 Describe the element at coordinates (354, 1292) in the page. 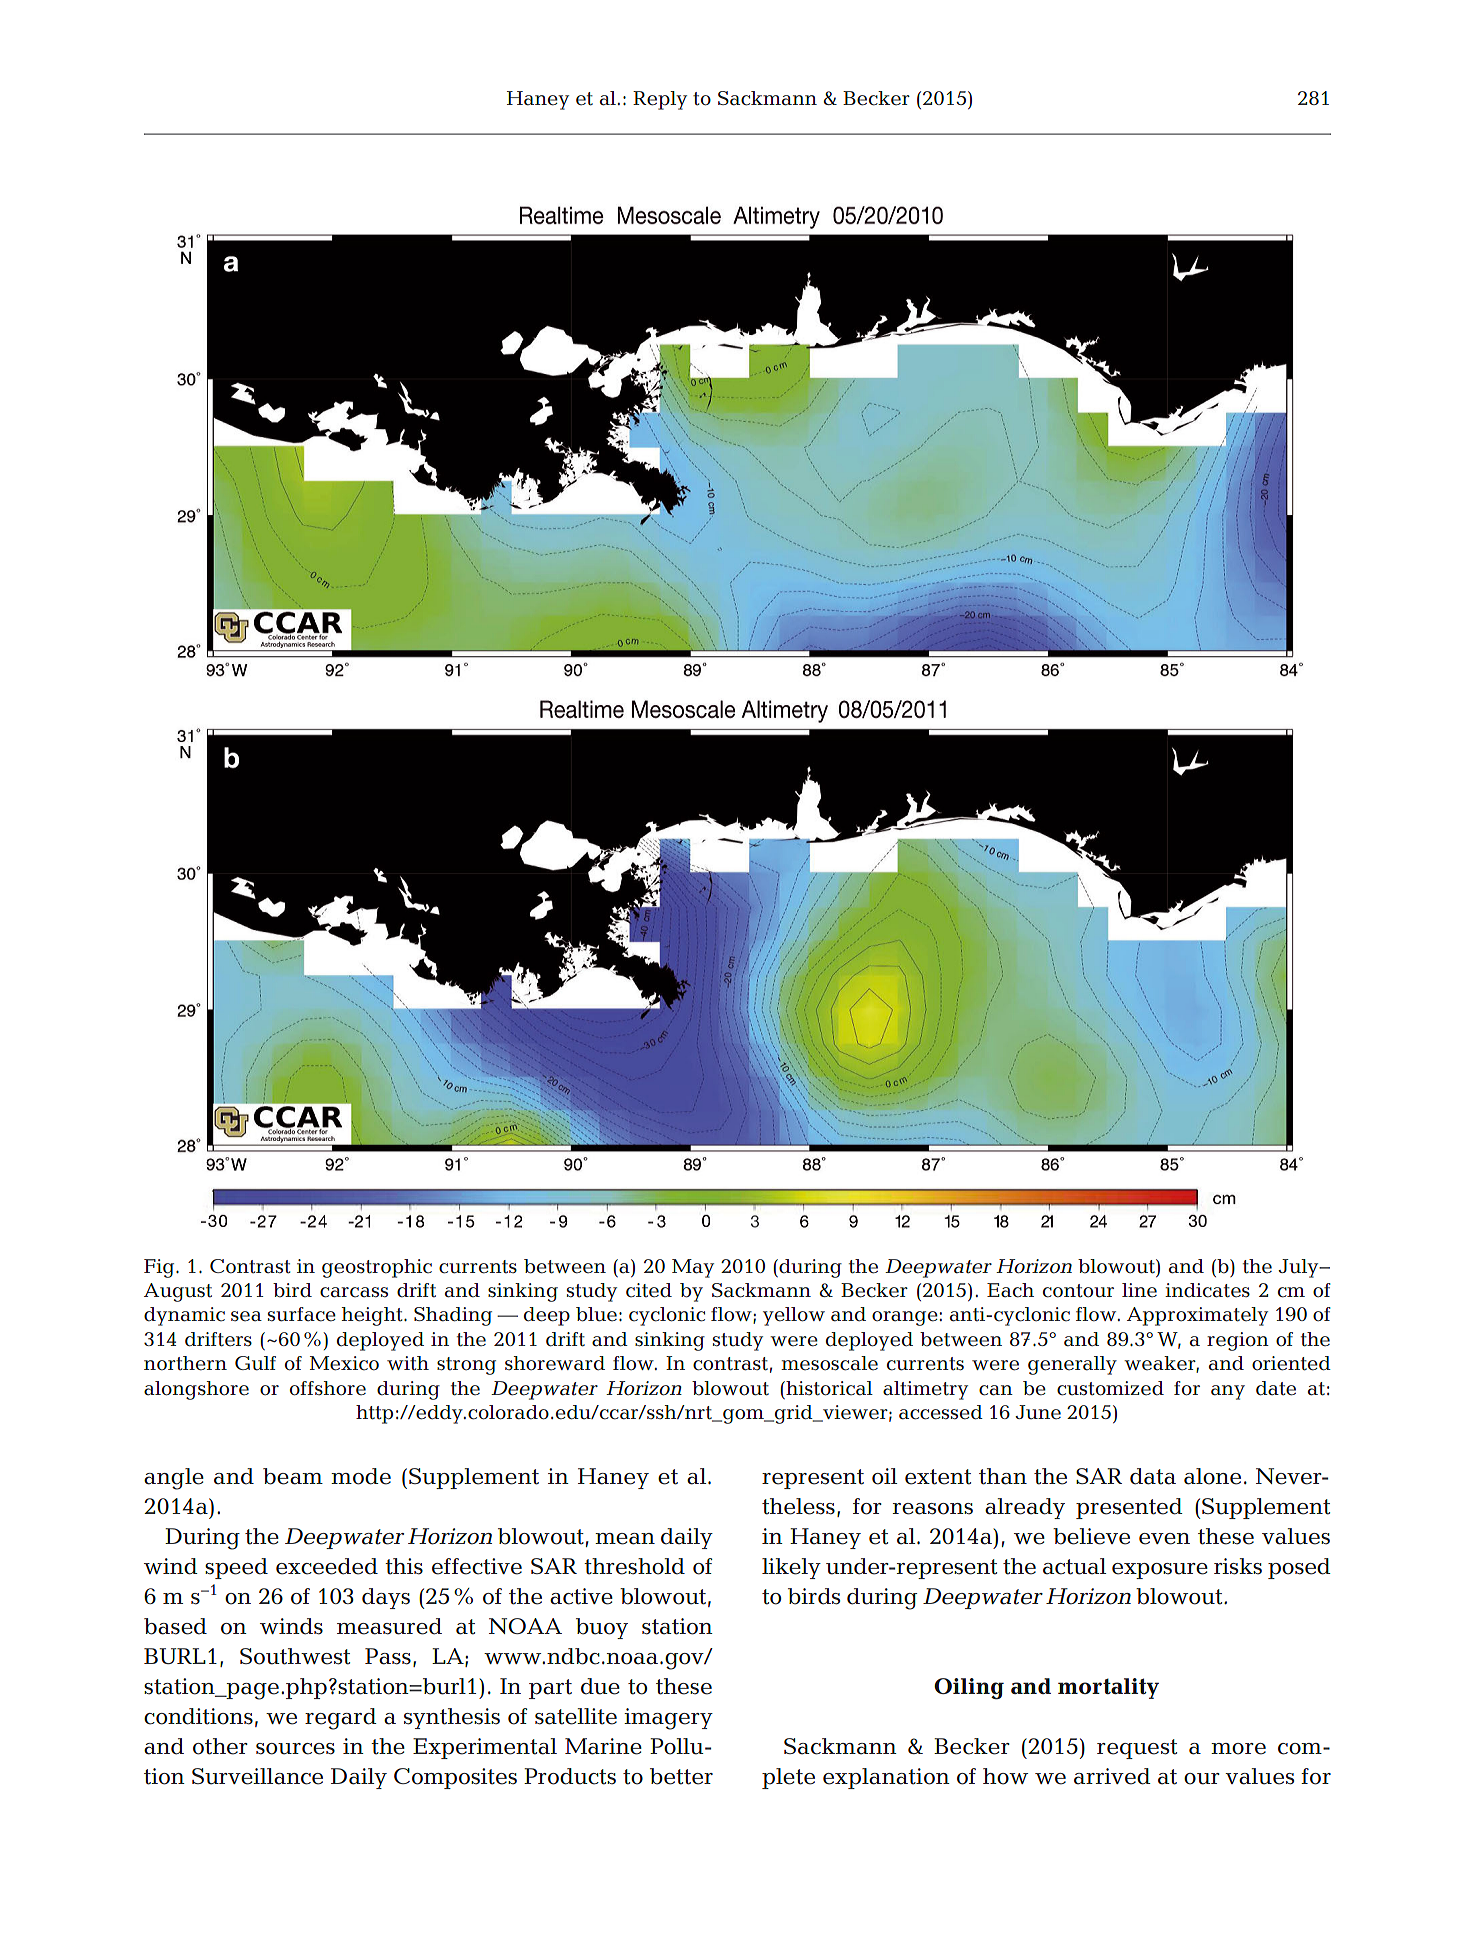

I see `carcass` at that location.
